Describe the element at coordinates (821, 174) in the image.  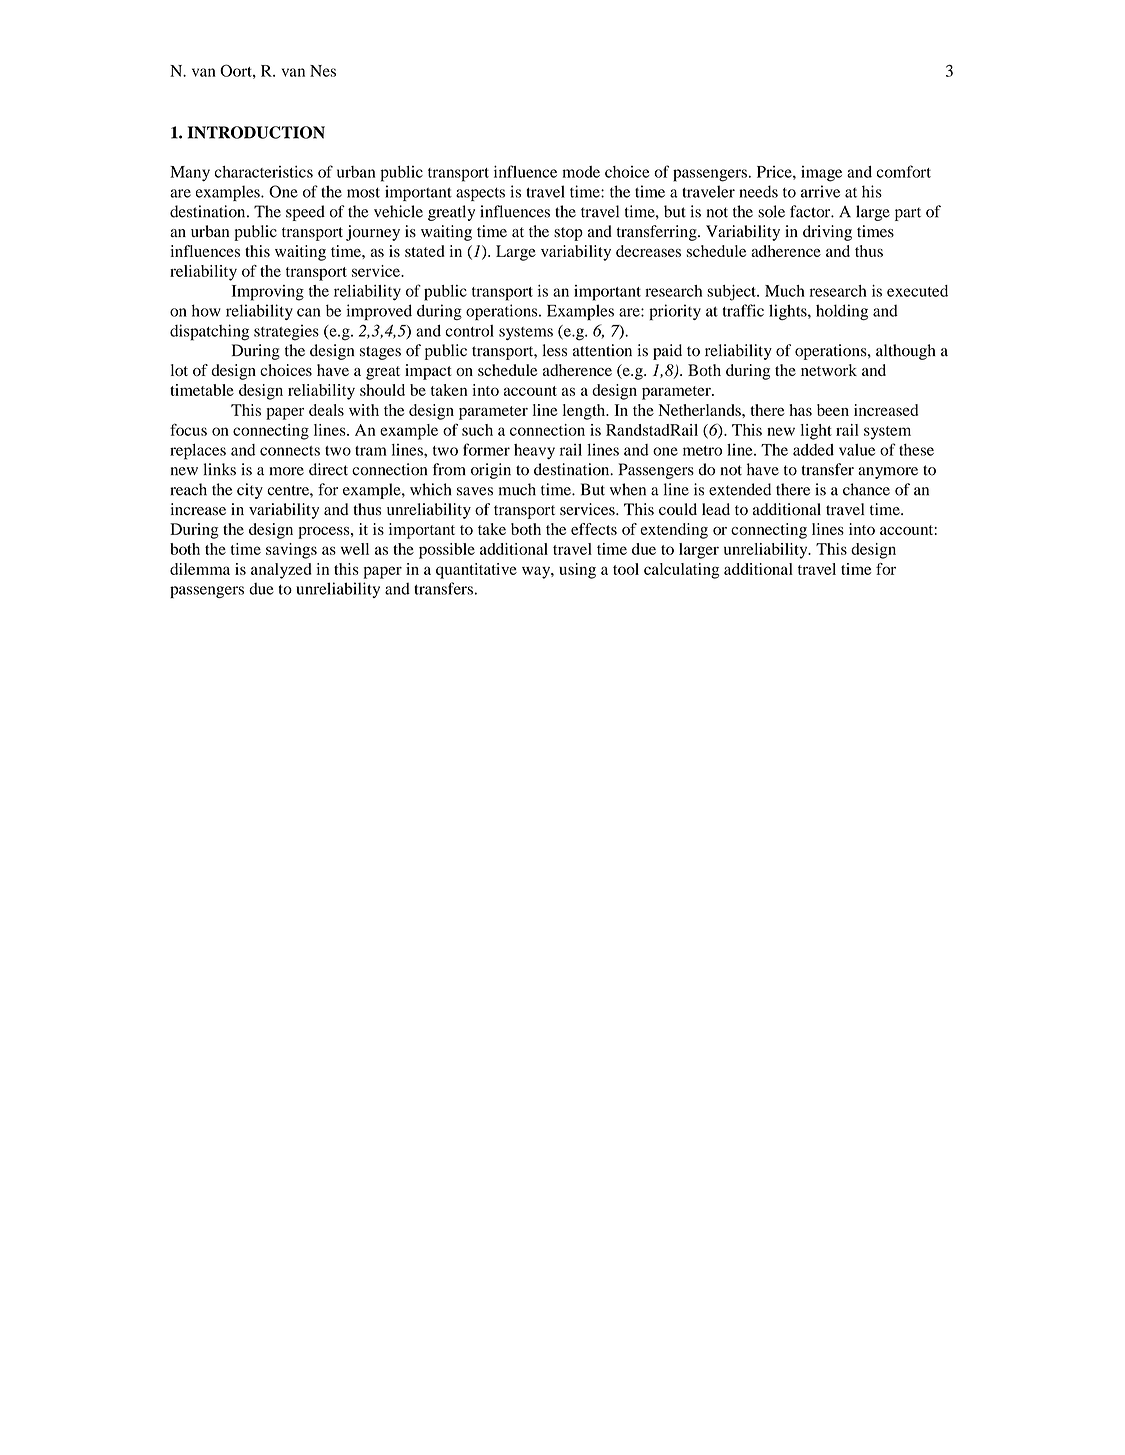
I see `image` at that location.
